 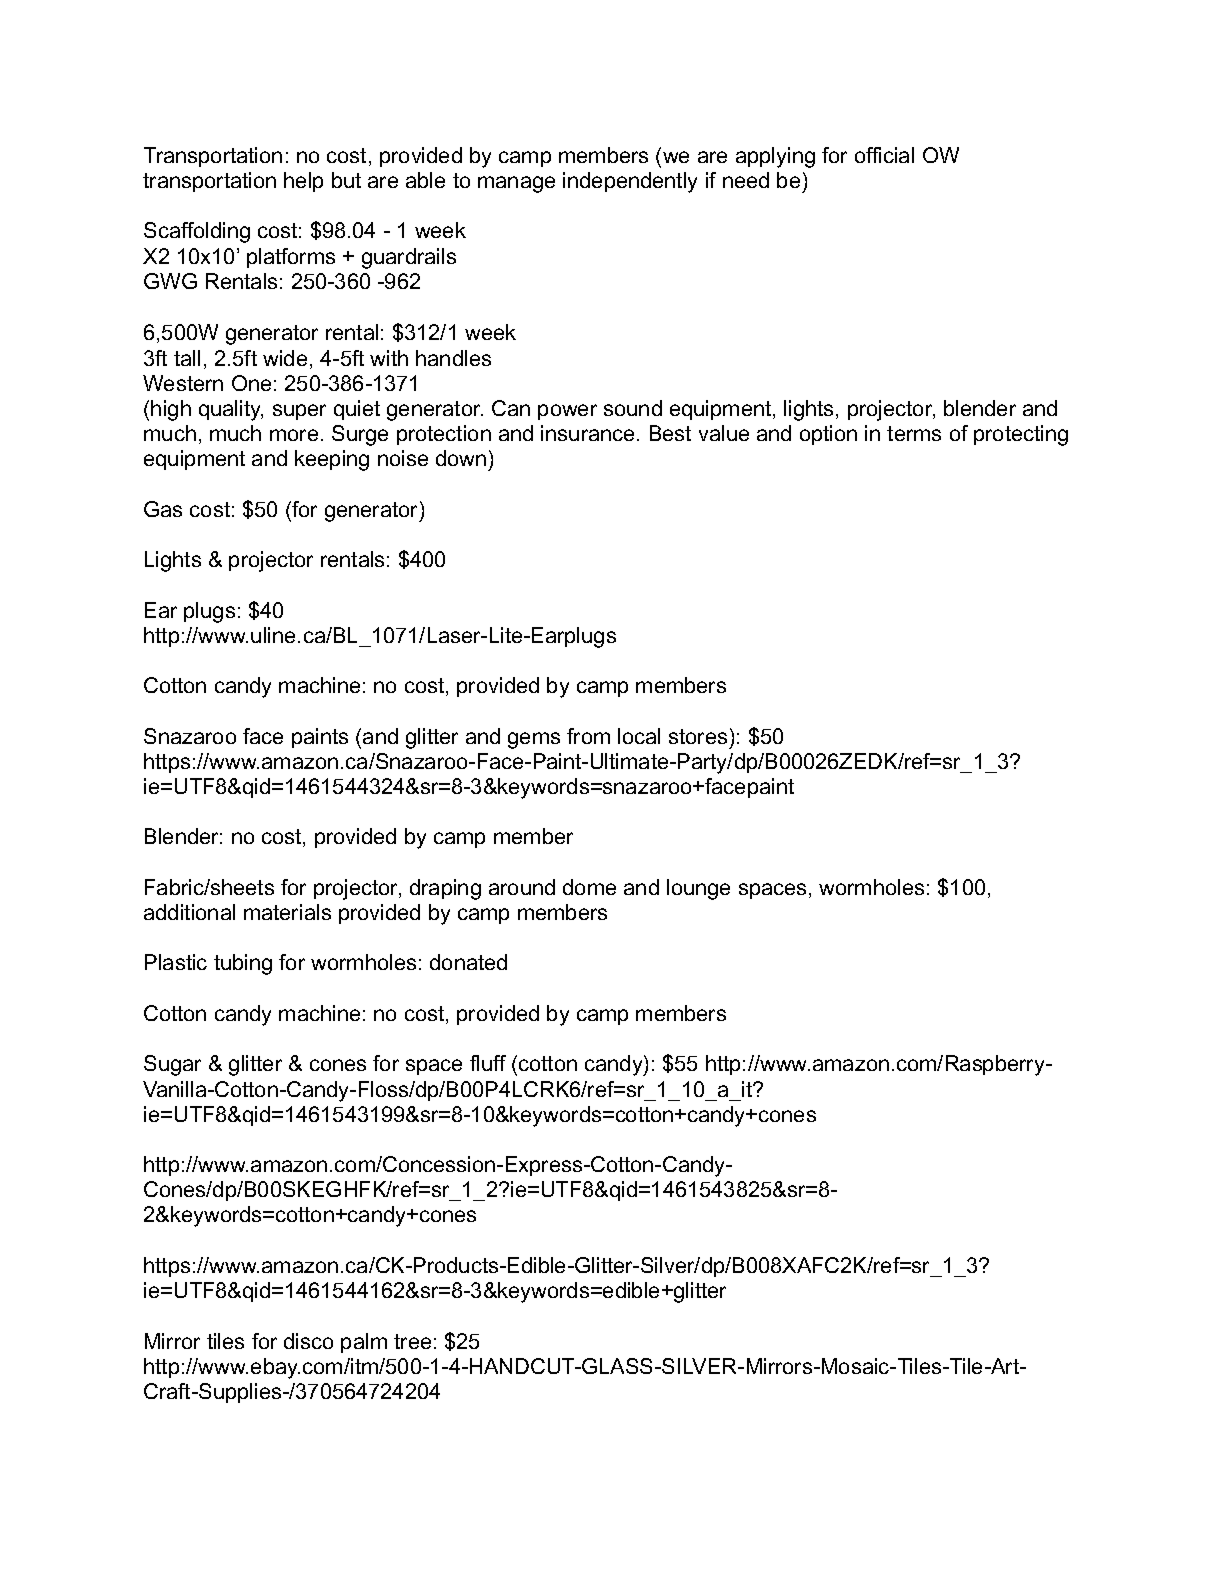 I want to click on independently, so click(x=630, y=182).
